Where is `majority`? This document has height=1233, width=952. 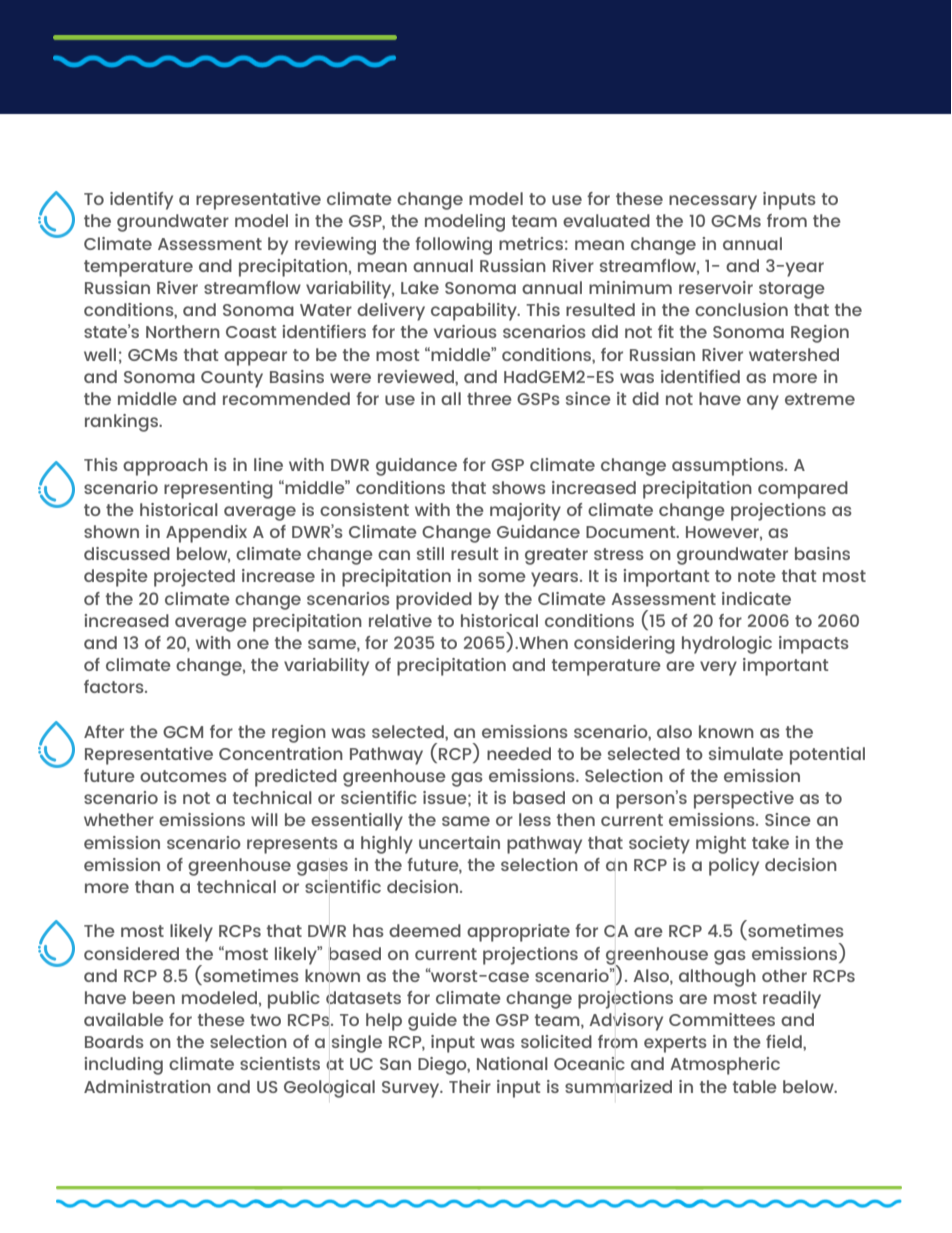 majority is located at coordinates (525, 512).
